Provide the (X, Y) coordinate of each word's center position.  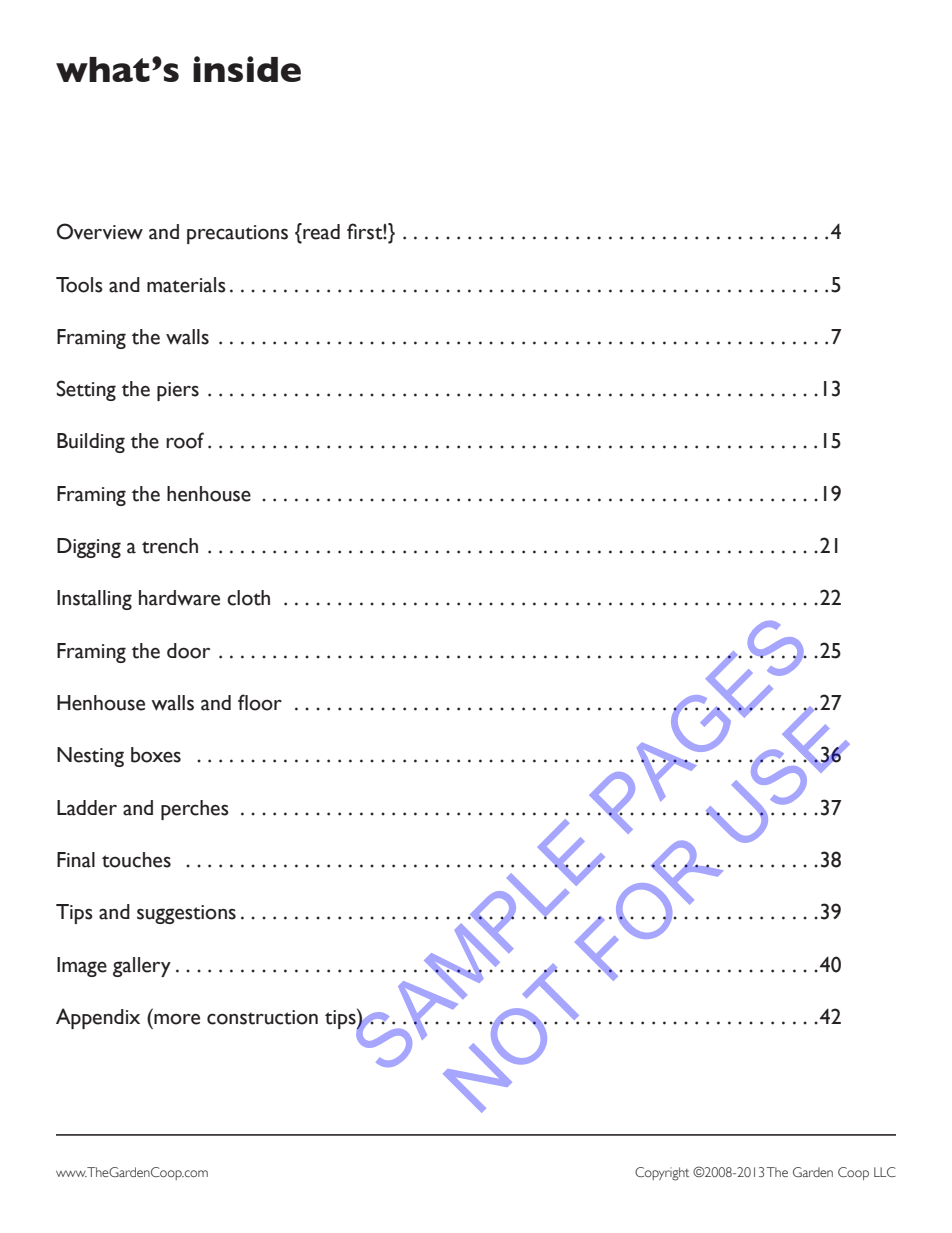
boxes (156, 755)
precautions (237, 234)
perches (195, 810)
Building (91, 443)
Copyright (662, 1174)
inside (247, 69)
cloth (248, 598)
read (320, 232)
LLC (885, 1172)
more (177, 1019)
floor (260, 702)
